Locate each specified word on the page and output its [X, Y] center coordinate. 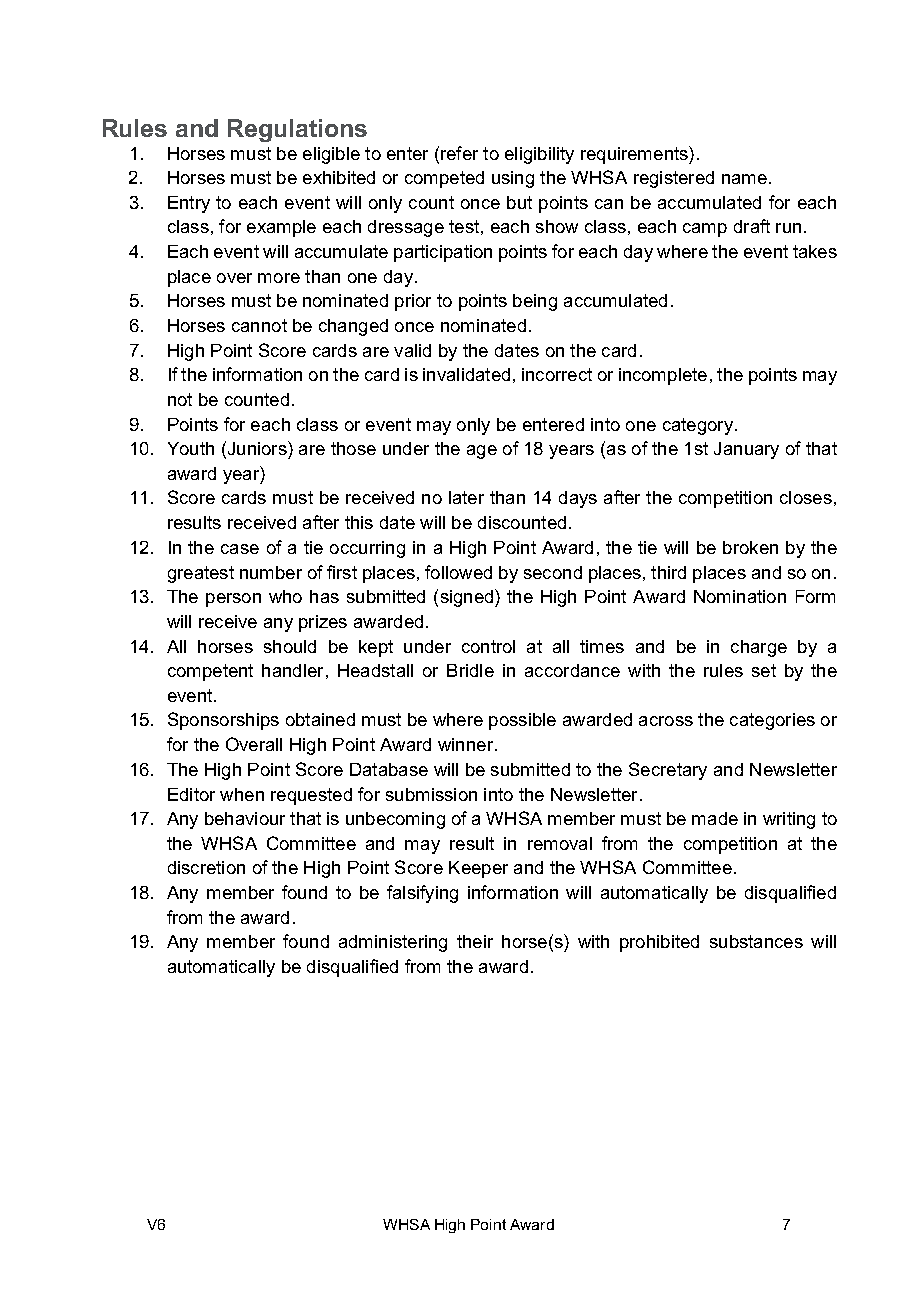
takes [815, 251]
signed [468, 598]
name [744, 179]
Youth [191, 448]
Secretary [668, 771]
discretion [206, 867]
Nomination [740, 596]
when [242, 794]
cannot [259, 325]
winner [465, 744]
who [285, 596]
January [746, 450]
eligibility [539, 155]
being [535, 302]
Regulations [297, 130]
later [466, 497]
